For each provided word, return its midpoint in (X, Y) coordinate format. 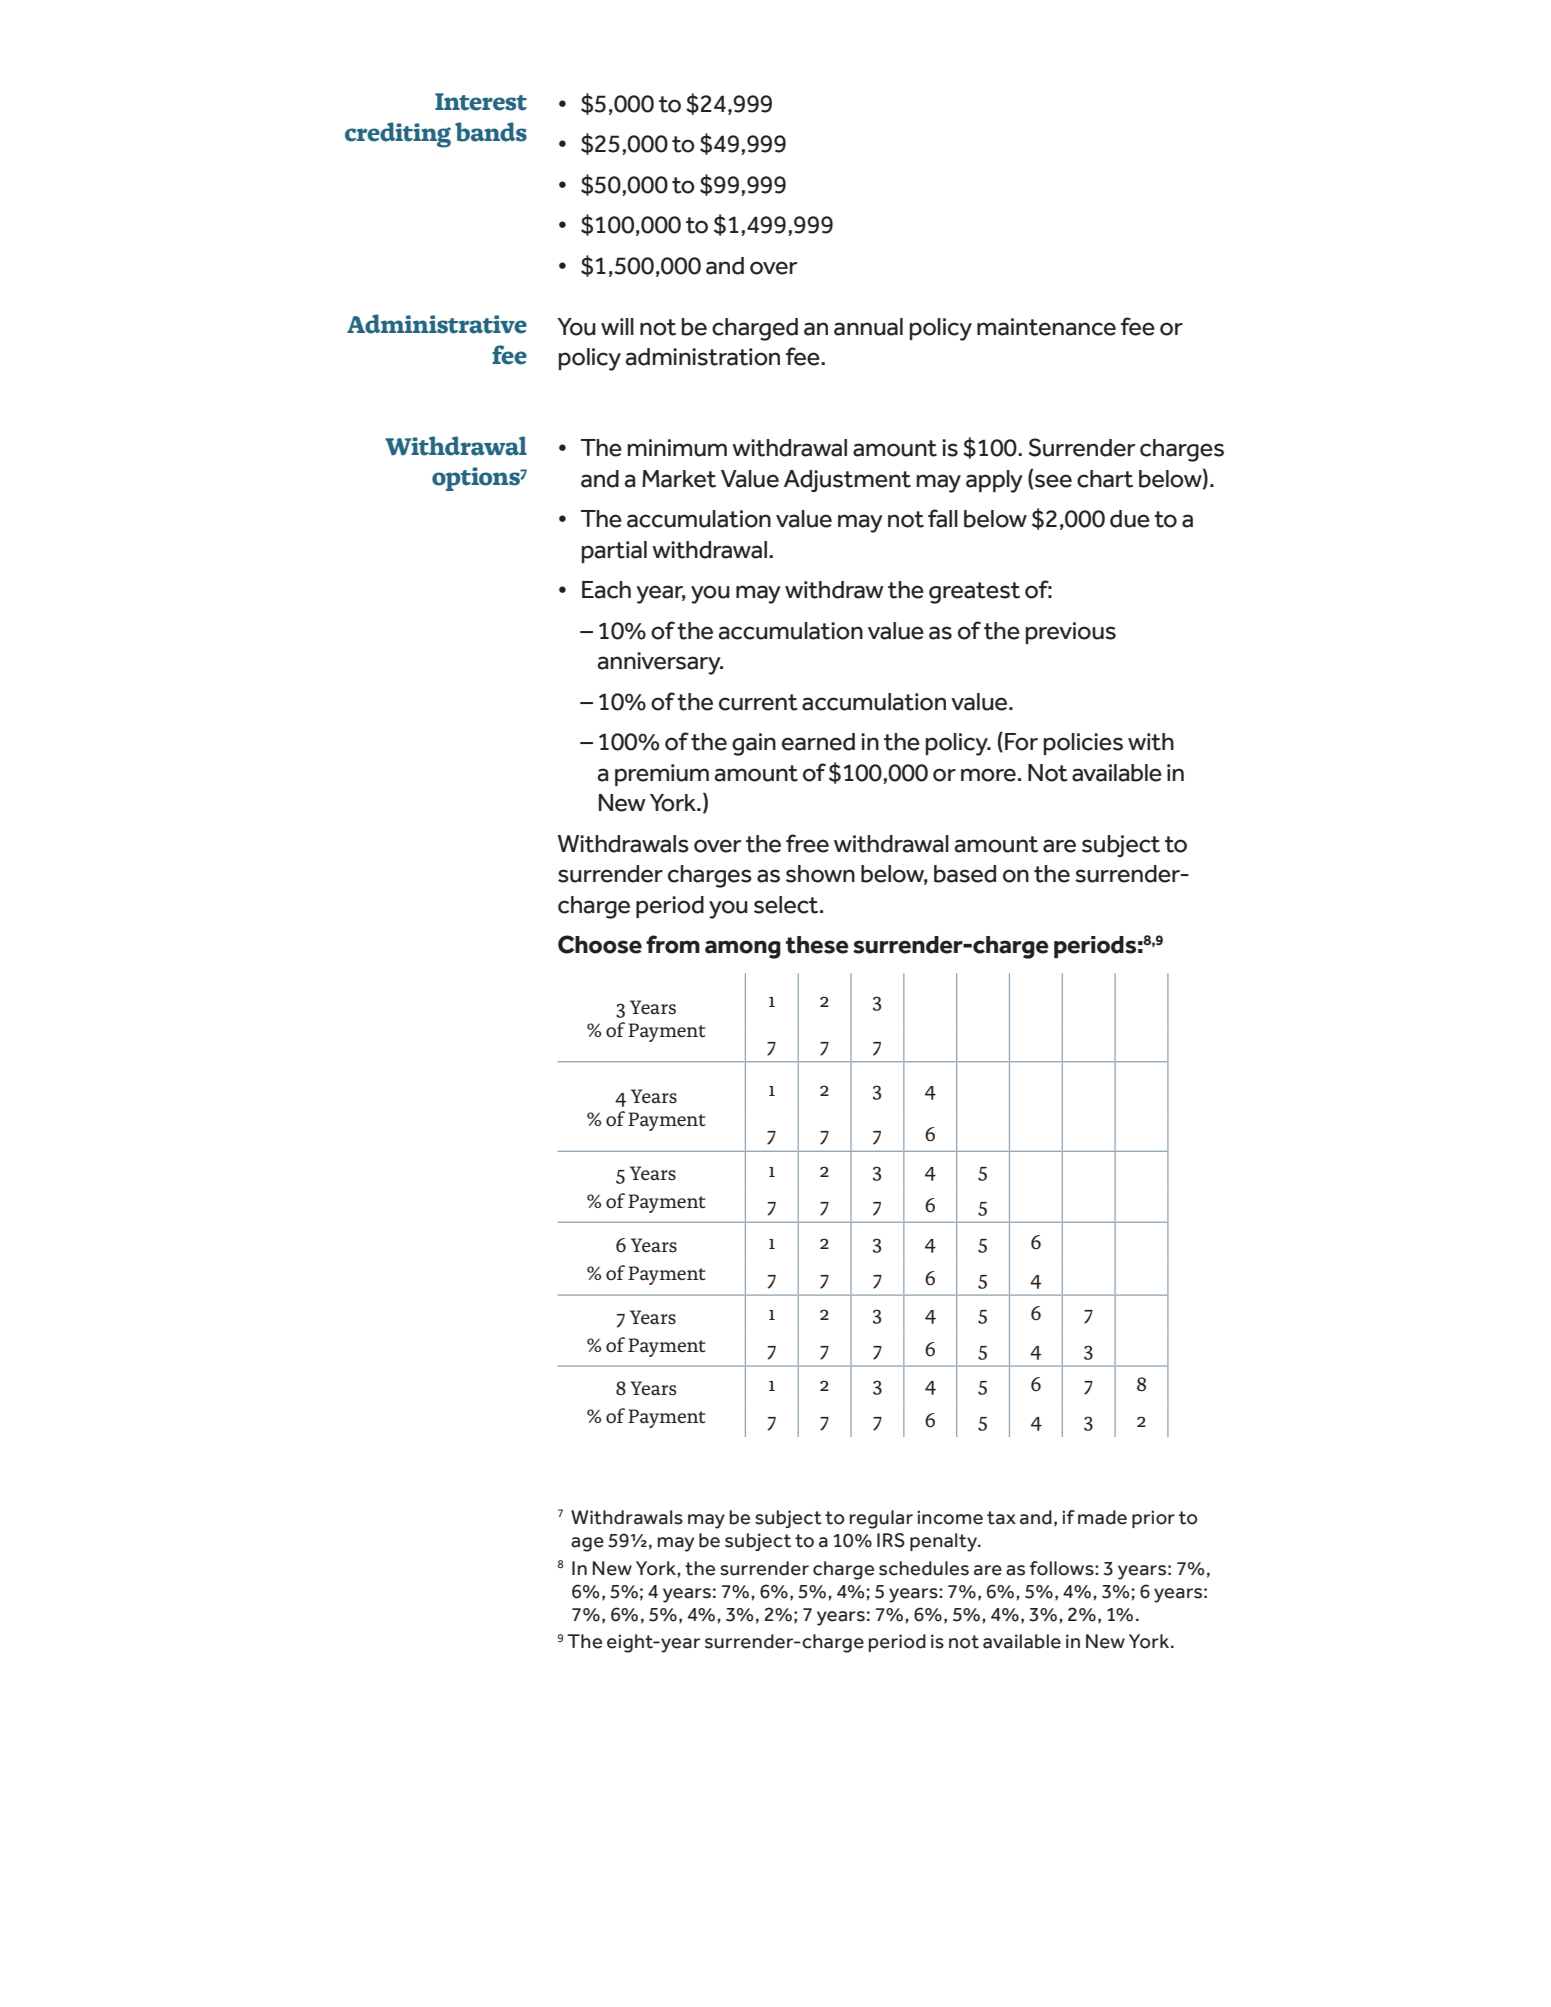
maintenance (1046, 327)
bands (491, 132)
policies (1083, 744)
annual (868, 327)
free (807, 843)
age (587, 1544)
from (673, 944)
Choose (600, 944)
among (743, 949)
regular (881, 1519)
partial (614, 552)
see (1053, 481)
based (965, 874)
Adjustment (847, 481)
